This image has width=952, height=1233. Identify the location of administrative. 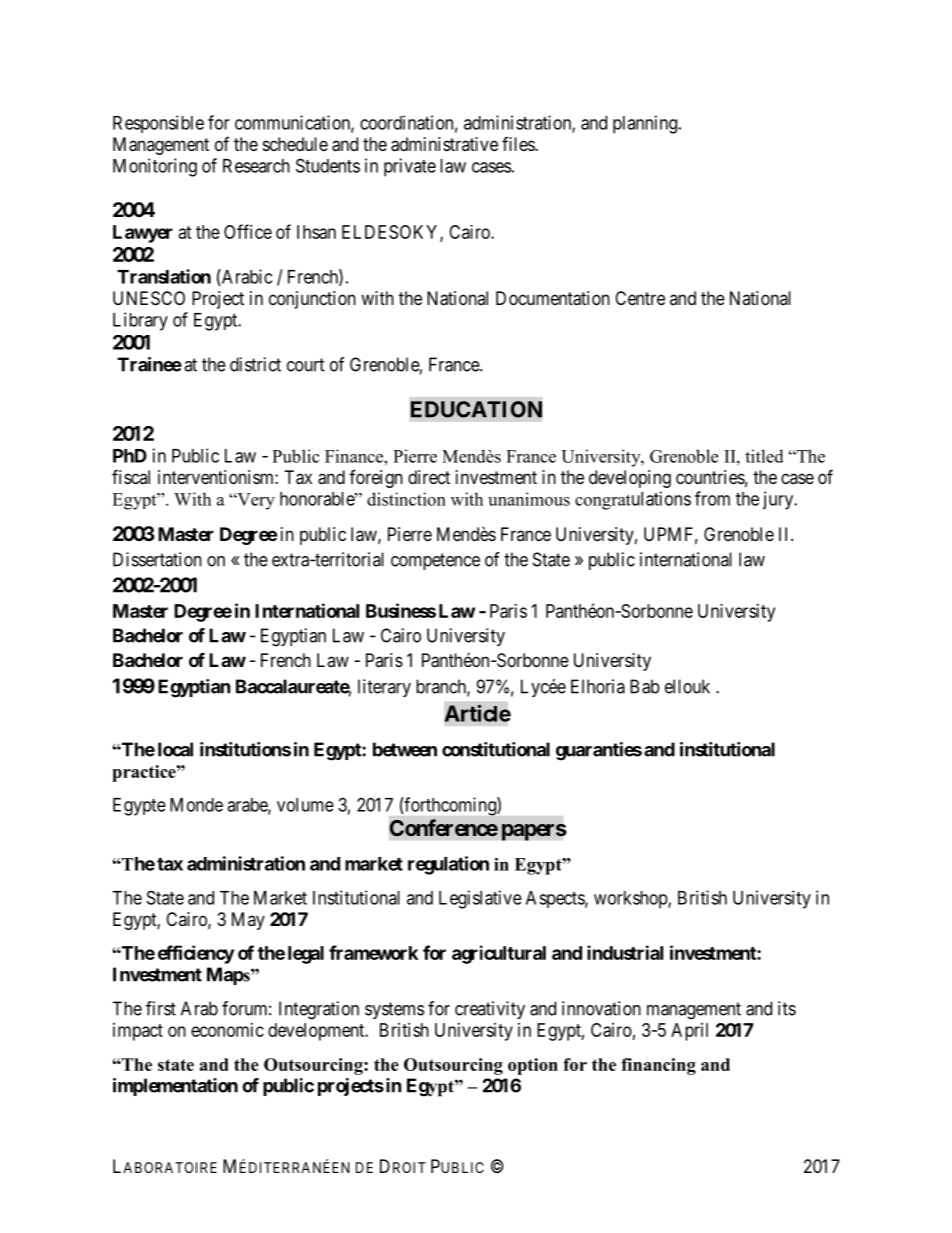
(444, 144).
